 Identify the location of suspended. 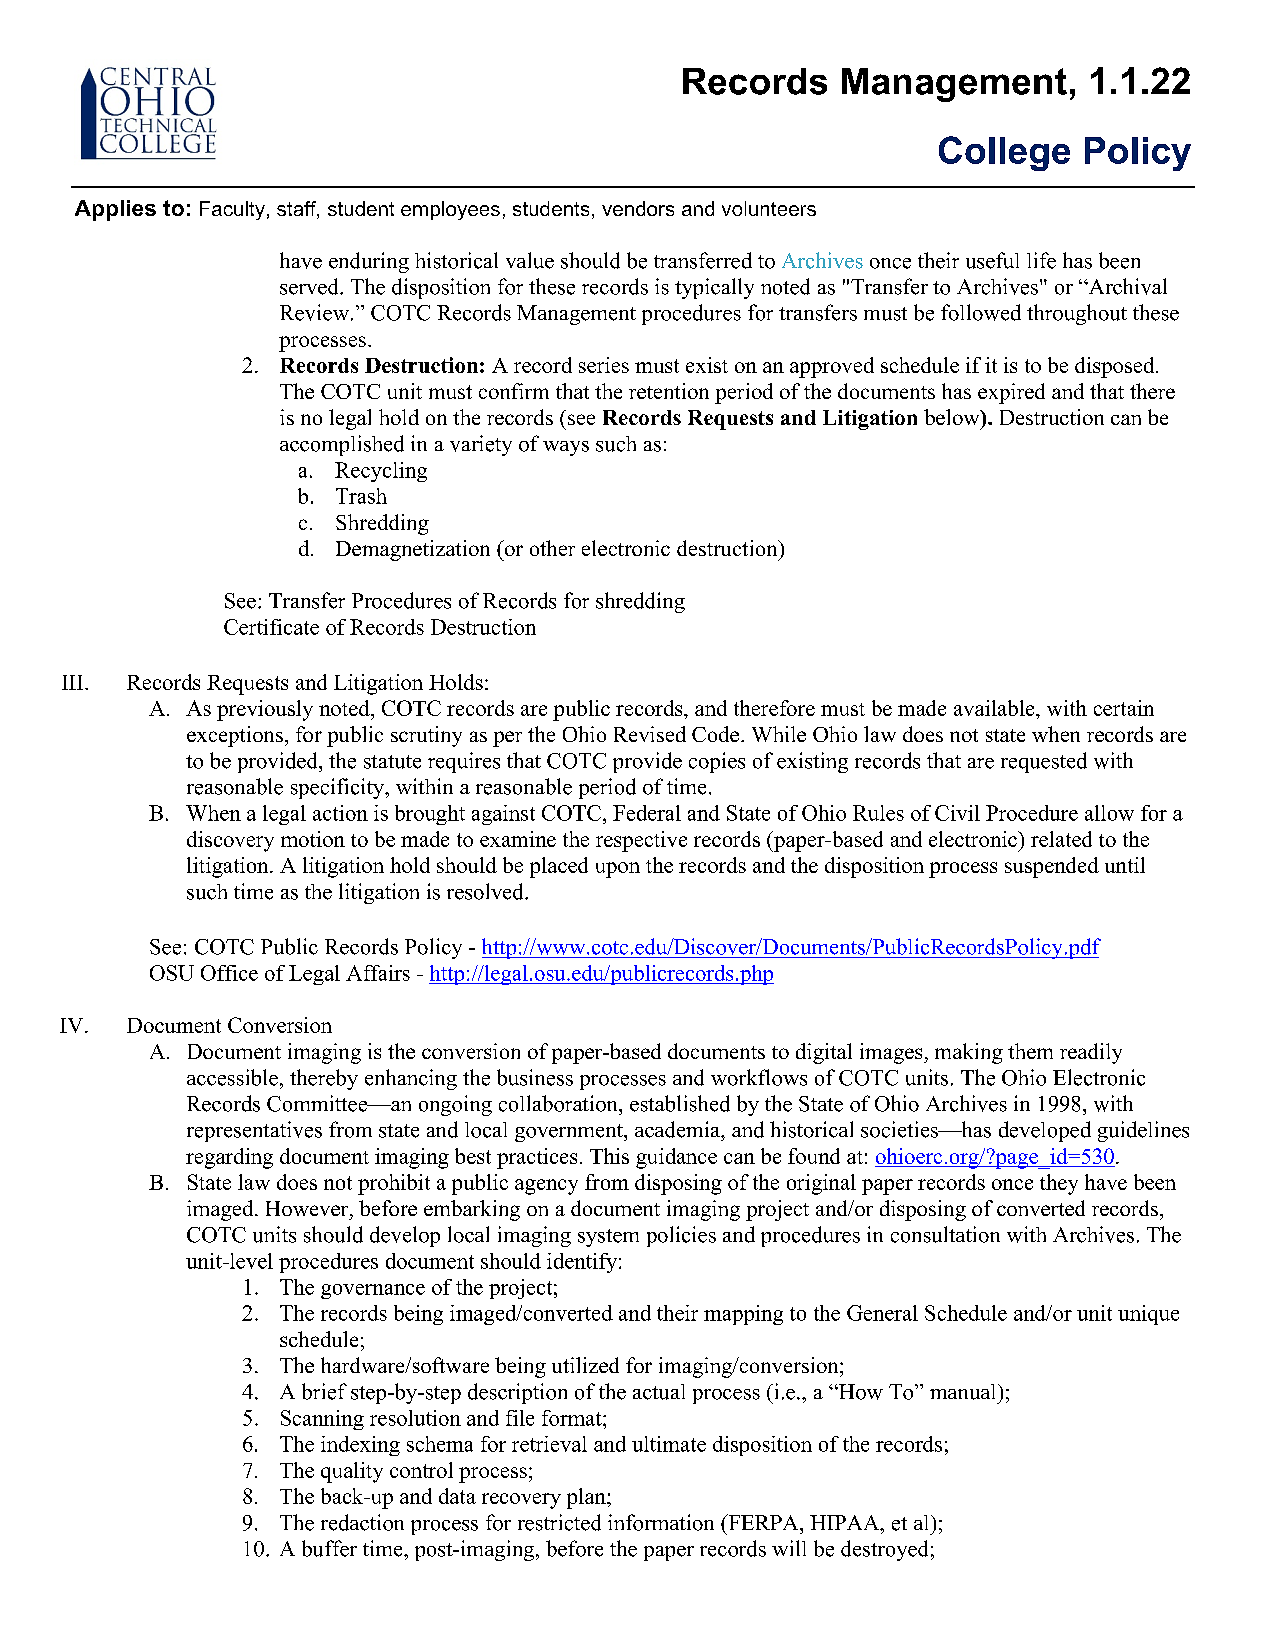
(1052, 867).
